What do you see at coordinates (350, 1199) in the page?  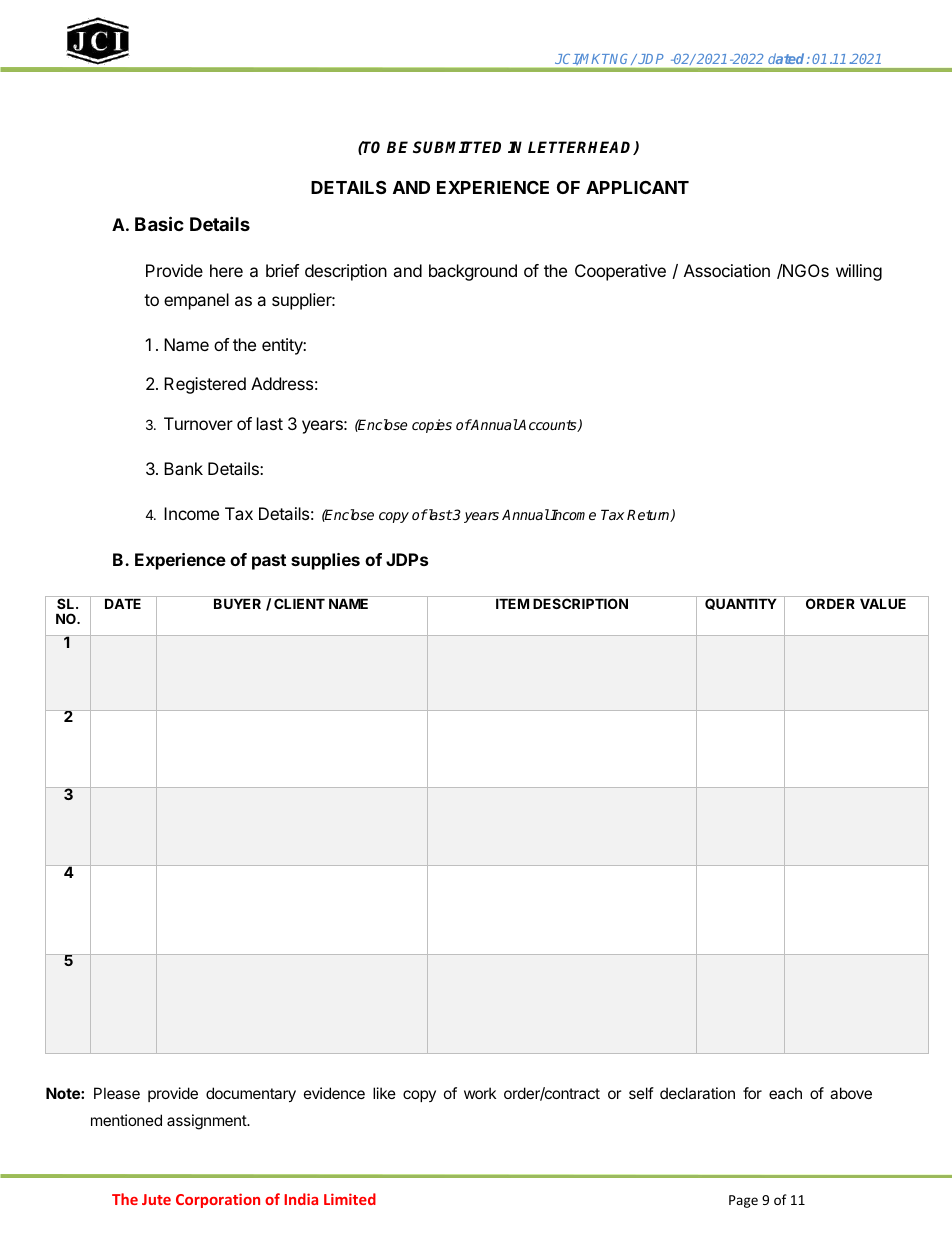 I see `Limited` at bounding box center [350, 1199].
